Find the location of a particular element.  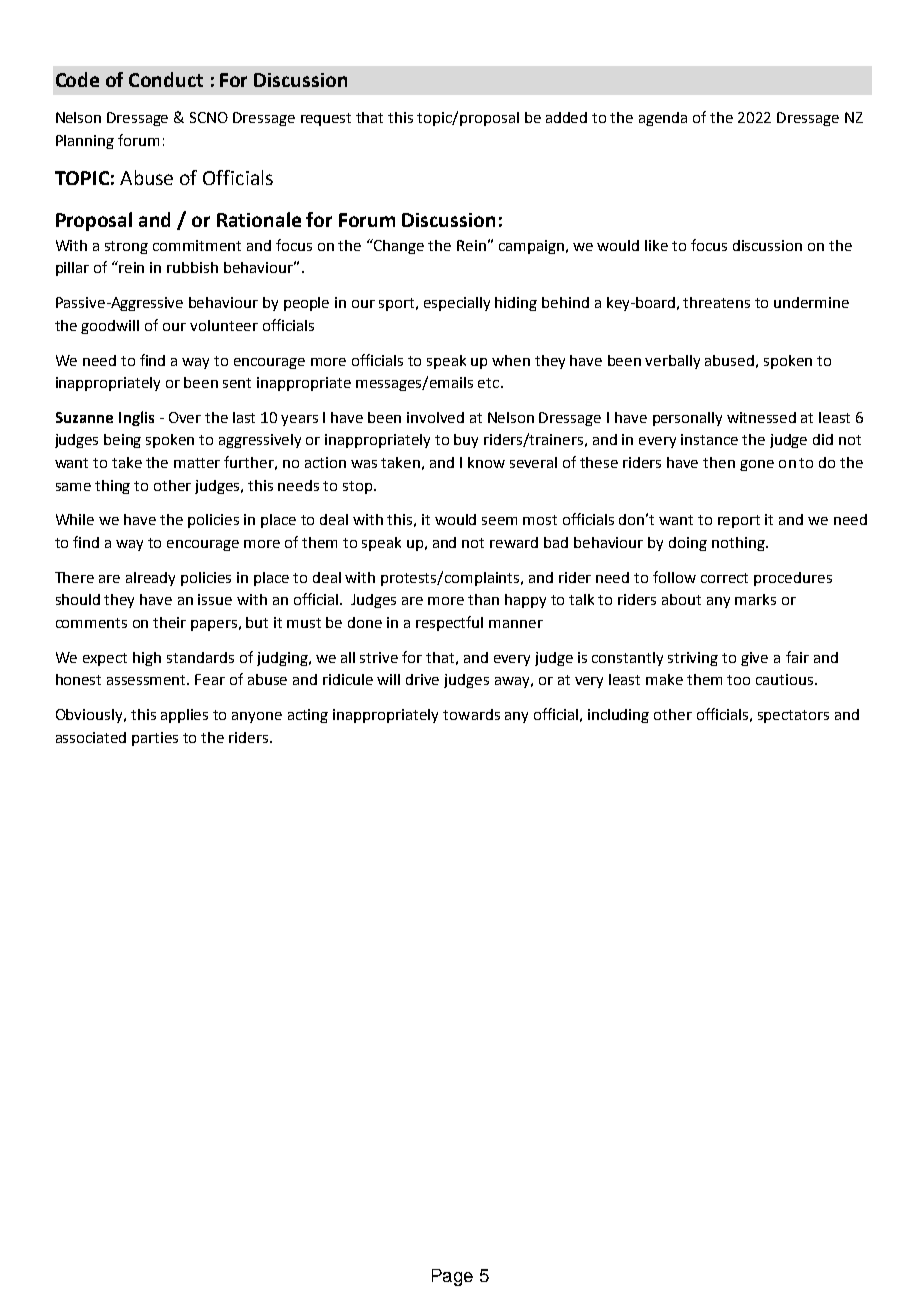

too is located at coordinates (738, 680).
